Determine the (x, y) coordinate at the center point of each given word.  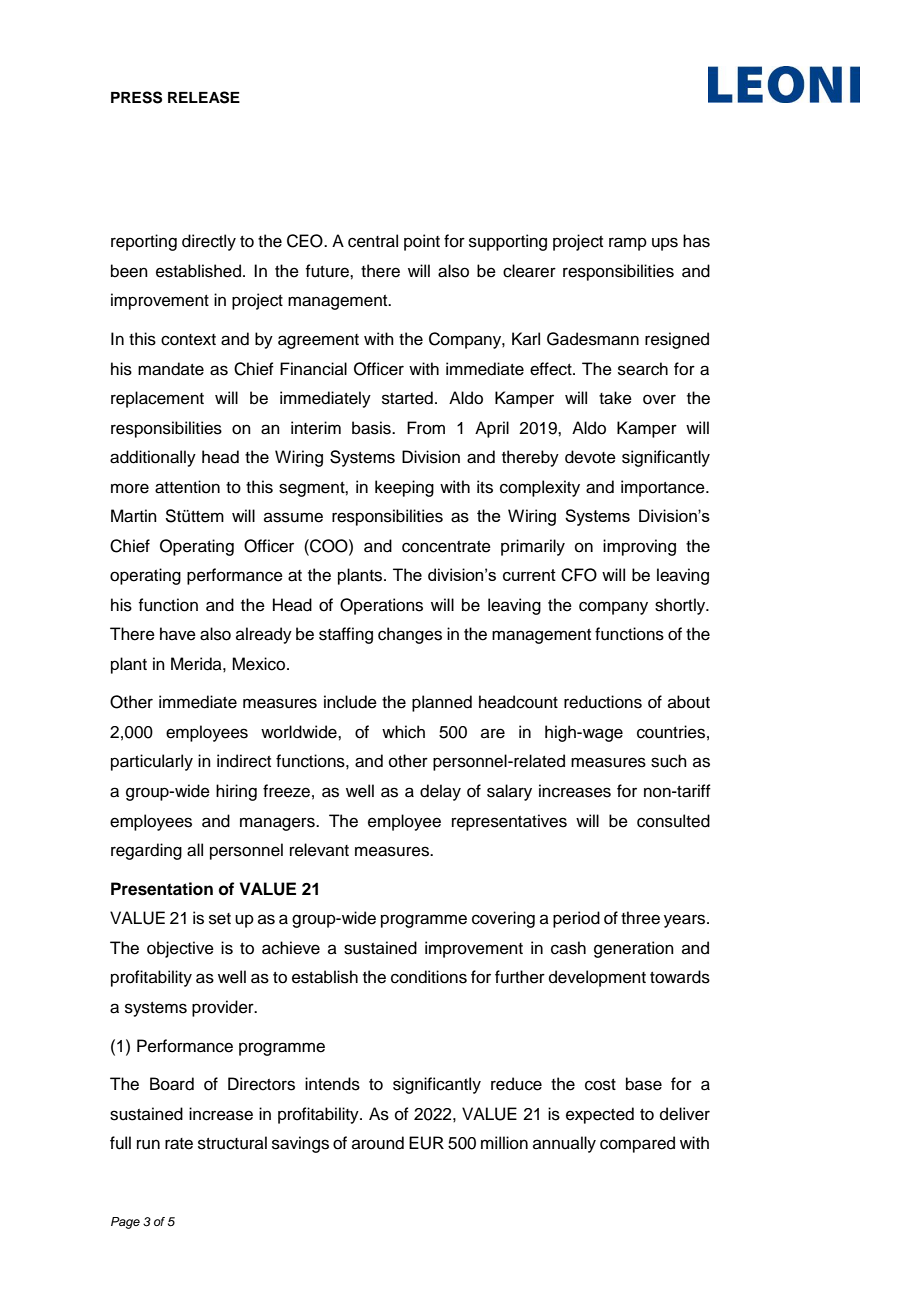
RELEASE (204, 97)
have (178, 634)
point (422, 242)
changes (410, 635)
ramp (628, 244)
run (148, 1144)
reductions (603, 702)
